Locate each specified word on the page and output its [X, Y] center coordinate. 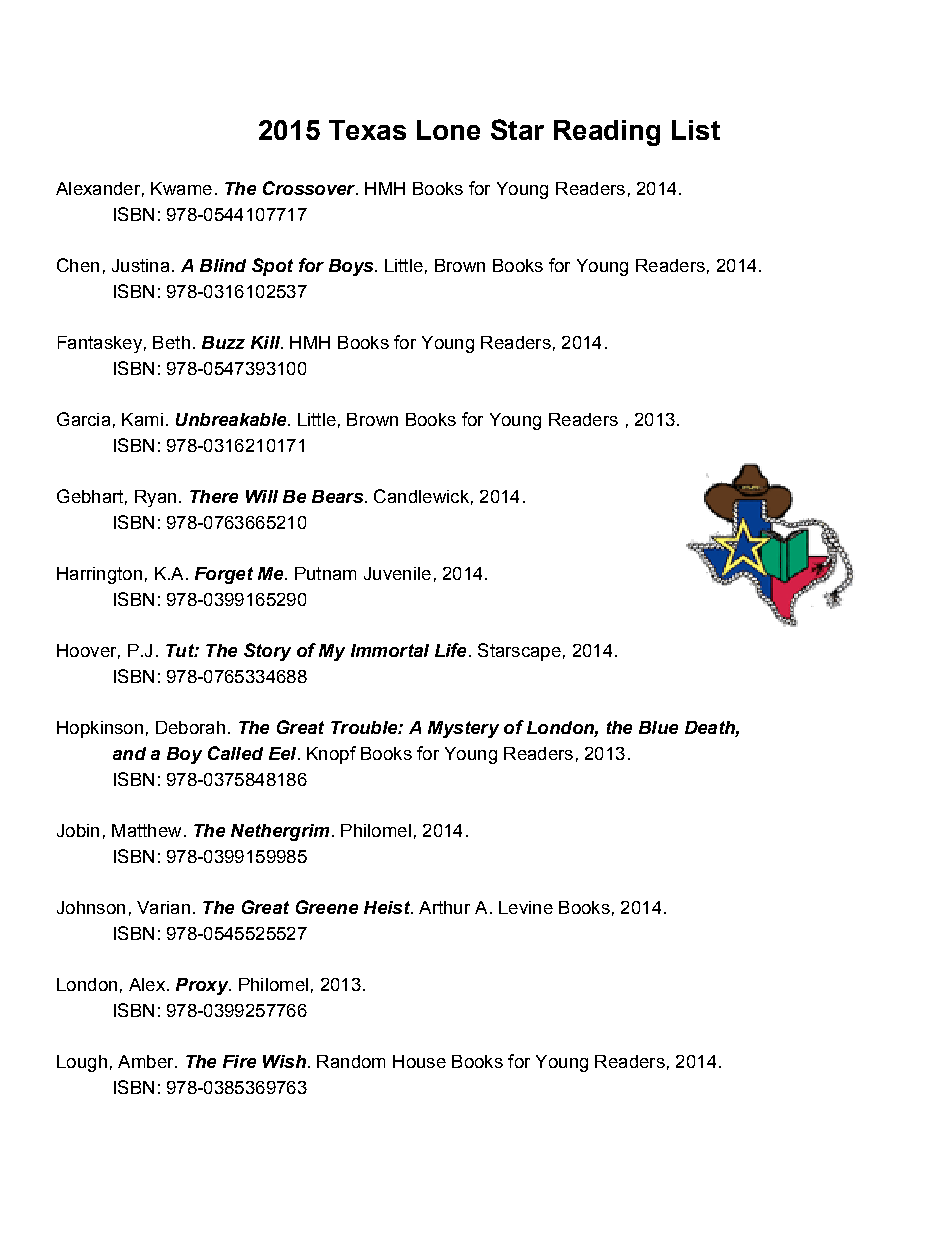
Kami [142, 419]
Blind [223, 265]
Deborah [190, 727]
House [419, 1061]
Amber [147, 1061]
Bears [337, 496]
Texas [367, 130]
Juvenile [397, 573]
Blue [658, 727]
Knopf [331, 755]
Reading [607, 133]
